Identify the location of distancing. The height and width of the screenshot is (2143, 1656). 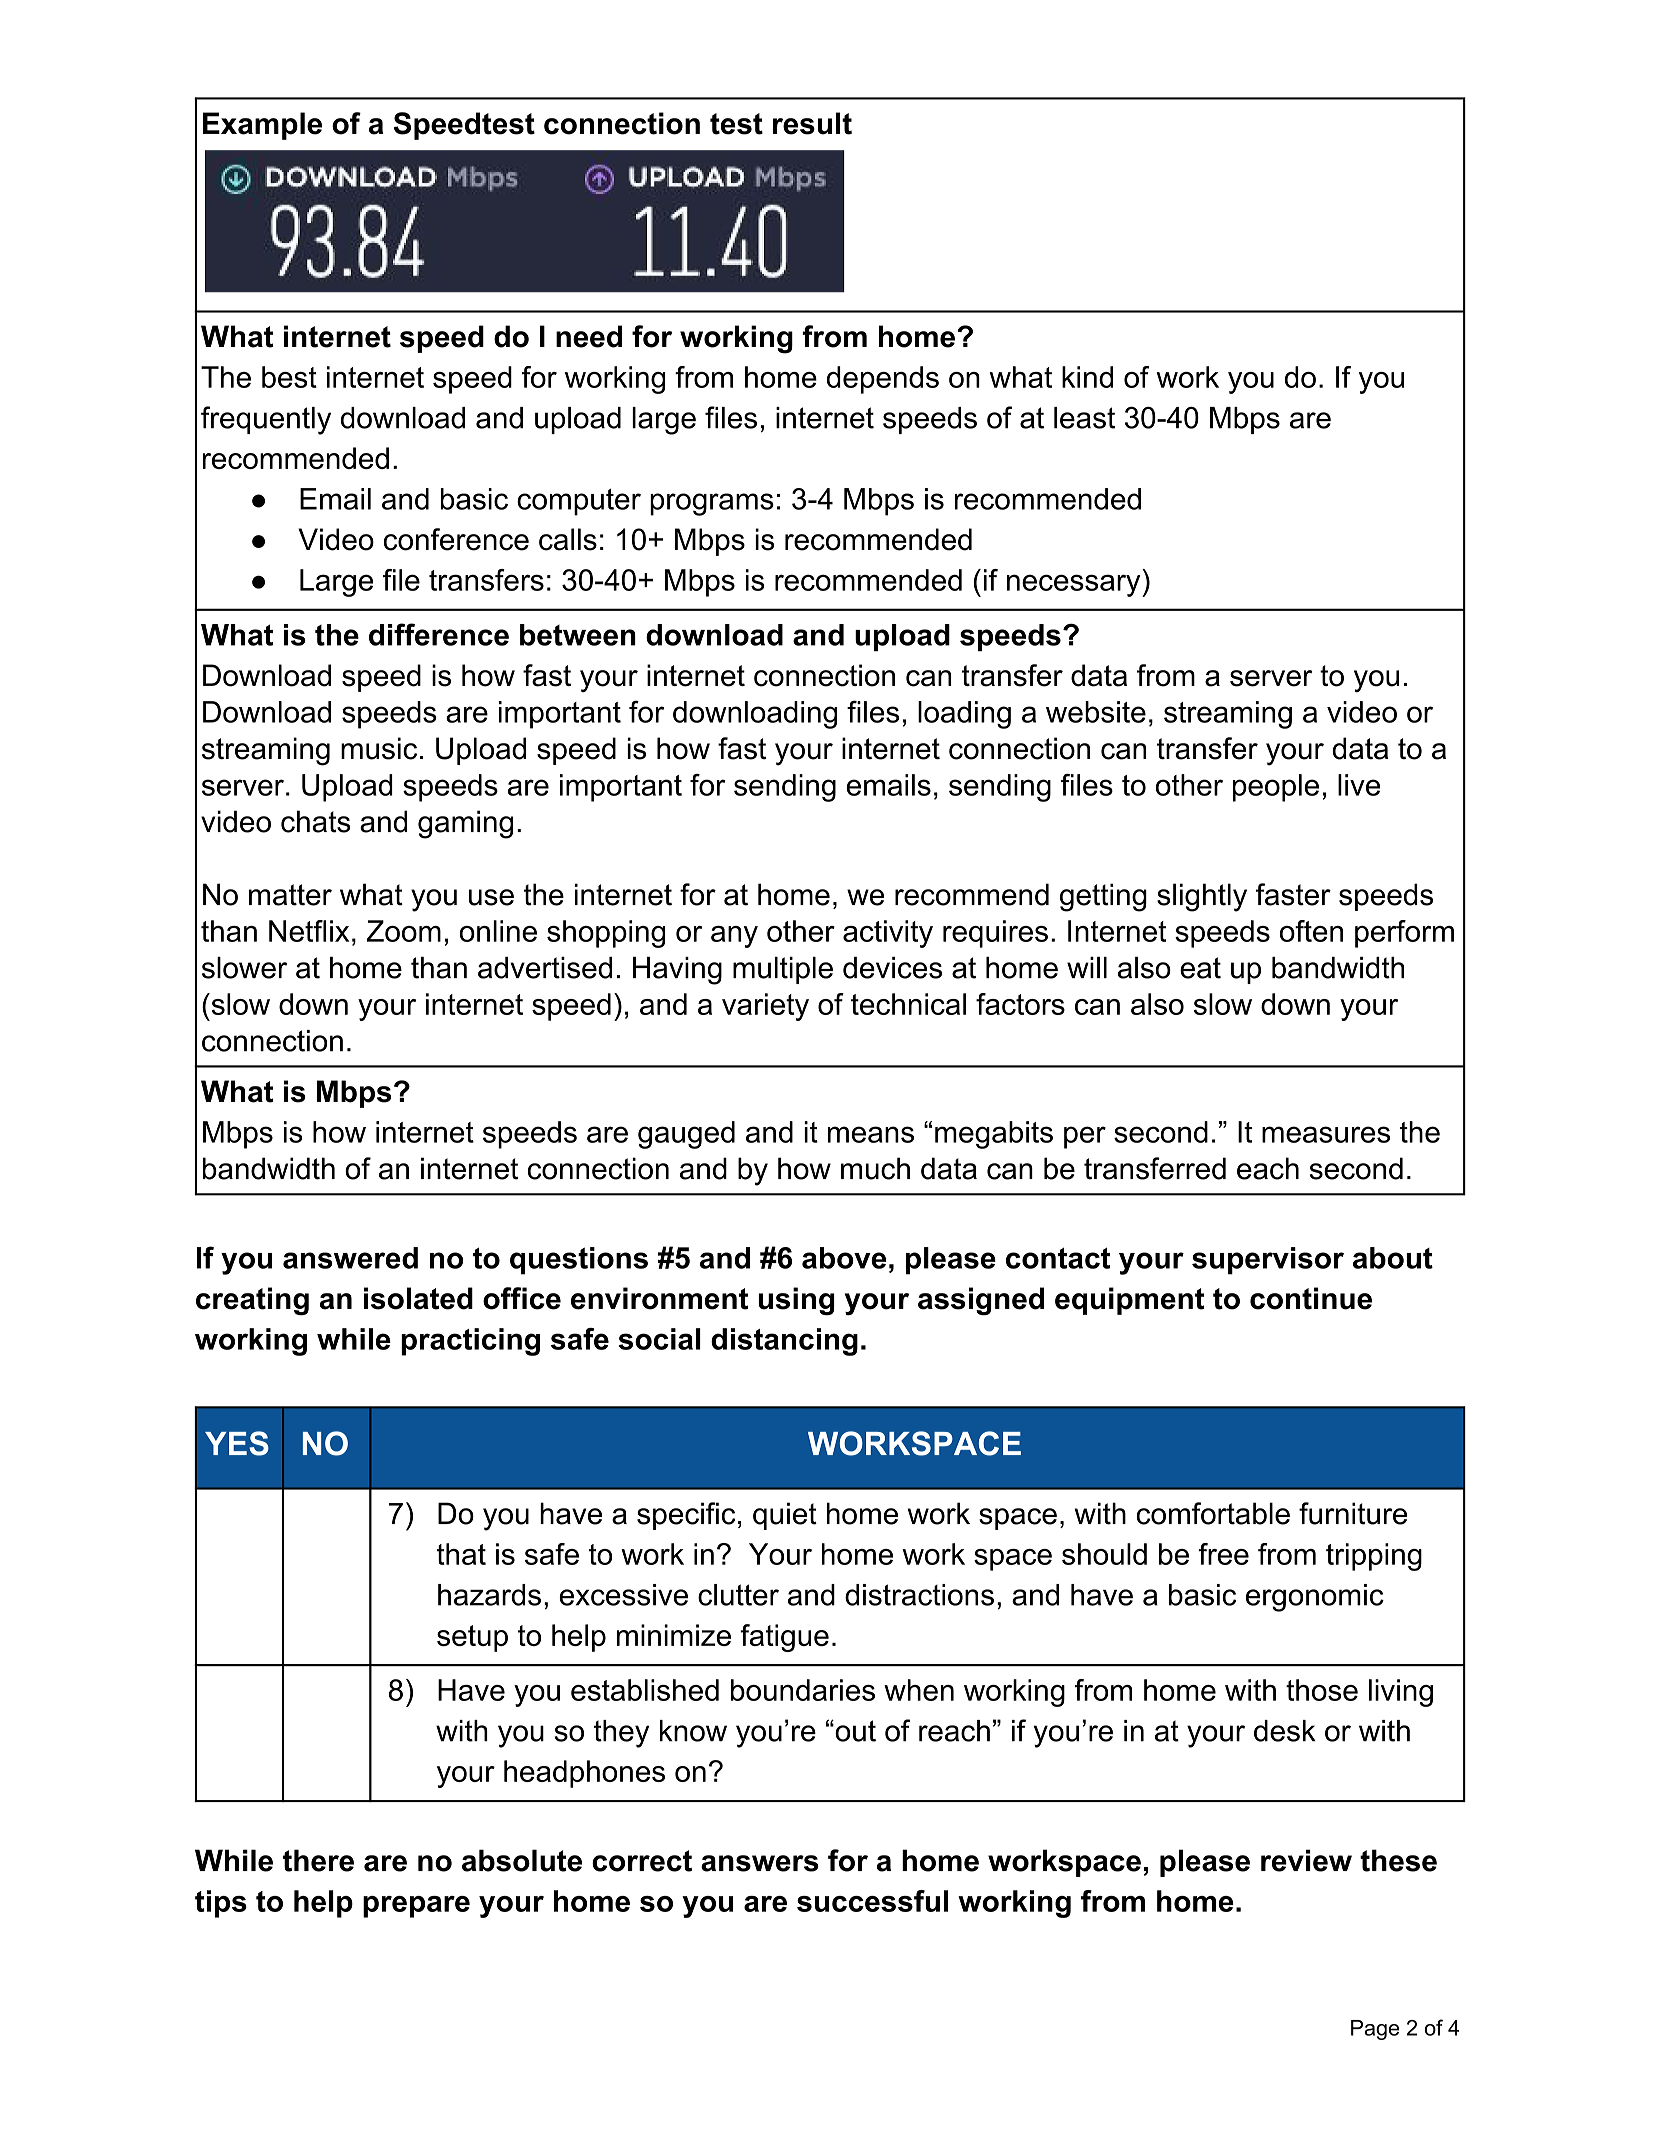
(784, 1342).
